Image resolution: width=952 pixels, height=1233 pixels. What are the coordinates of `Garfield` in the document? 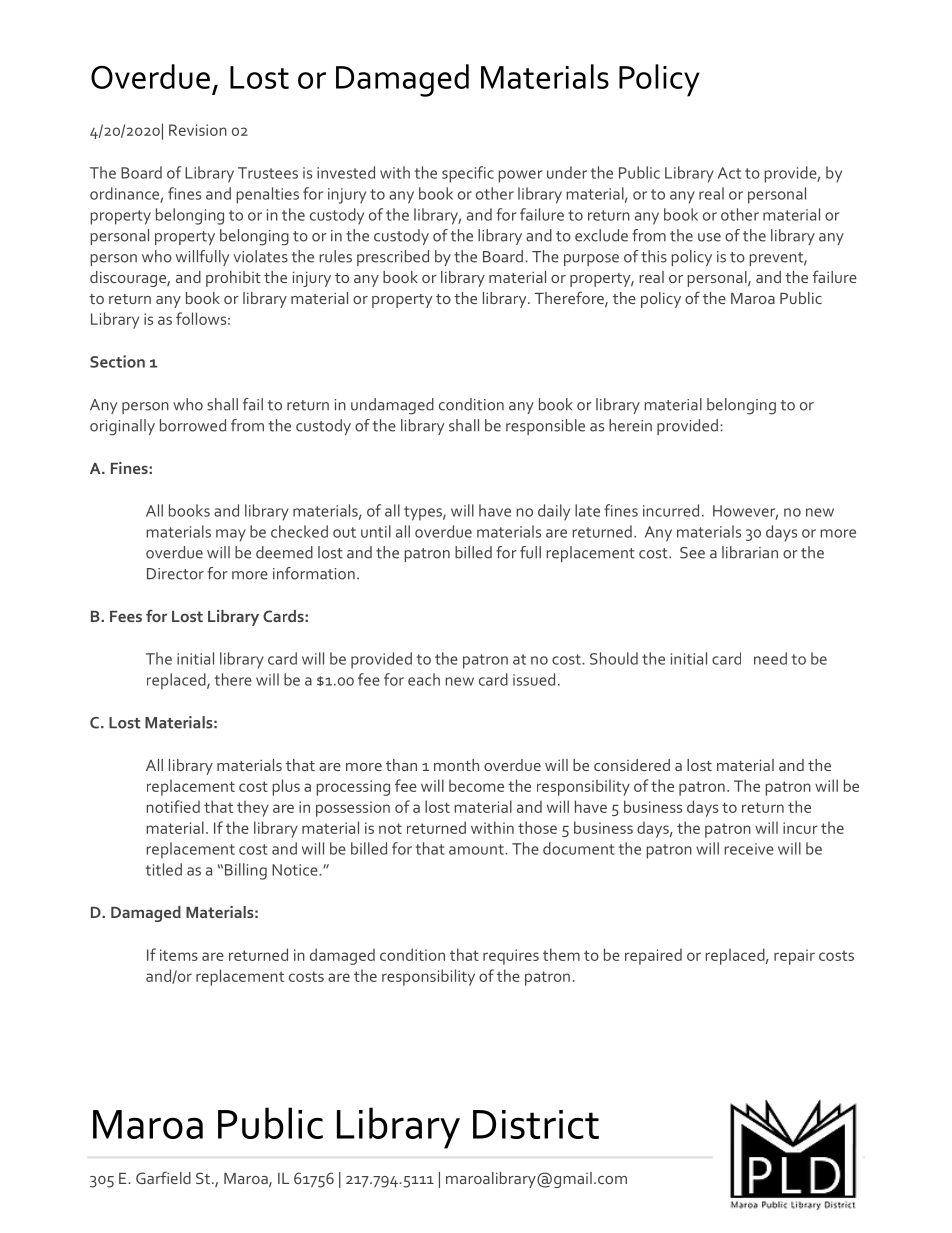 It's located at (163, 1177).
